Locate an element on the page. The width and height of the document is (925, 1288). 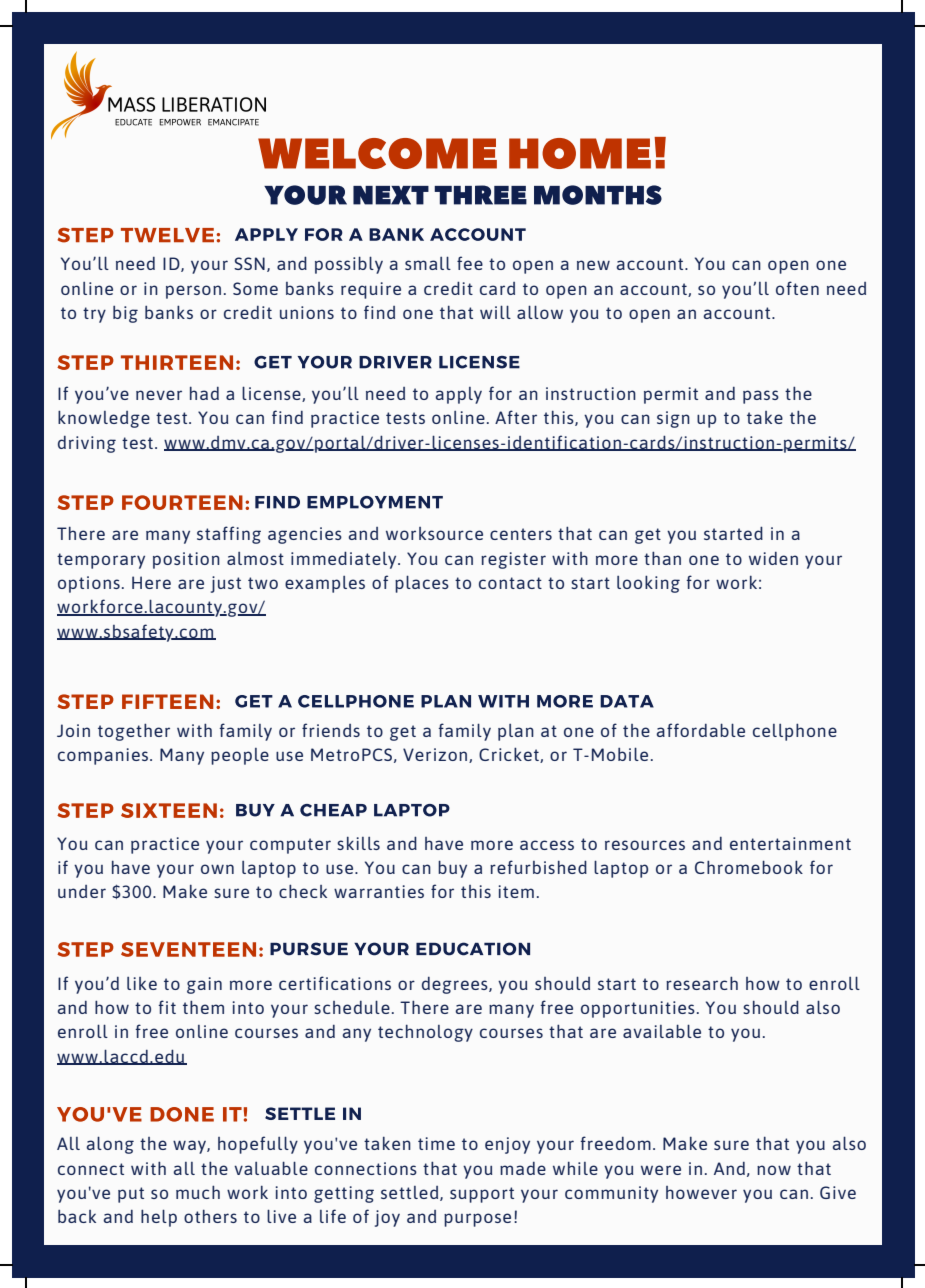
After is located at coordinates (516, 417).
